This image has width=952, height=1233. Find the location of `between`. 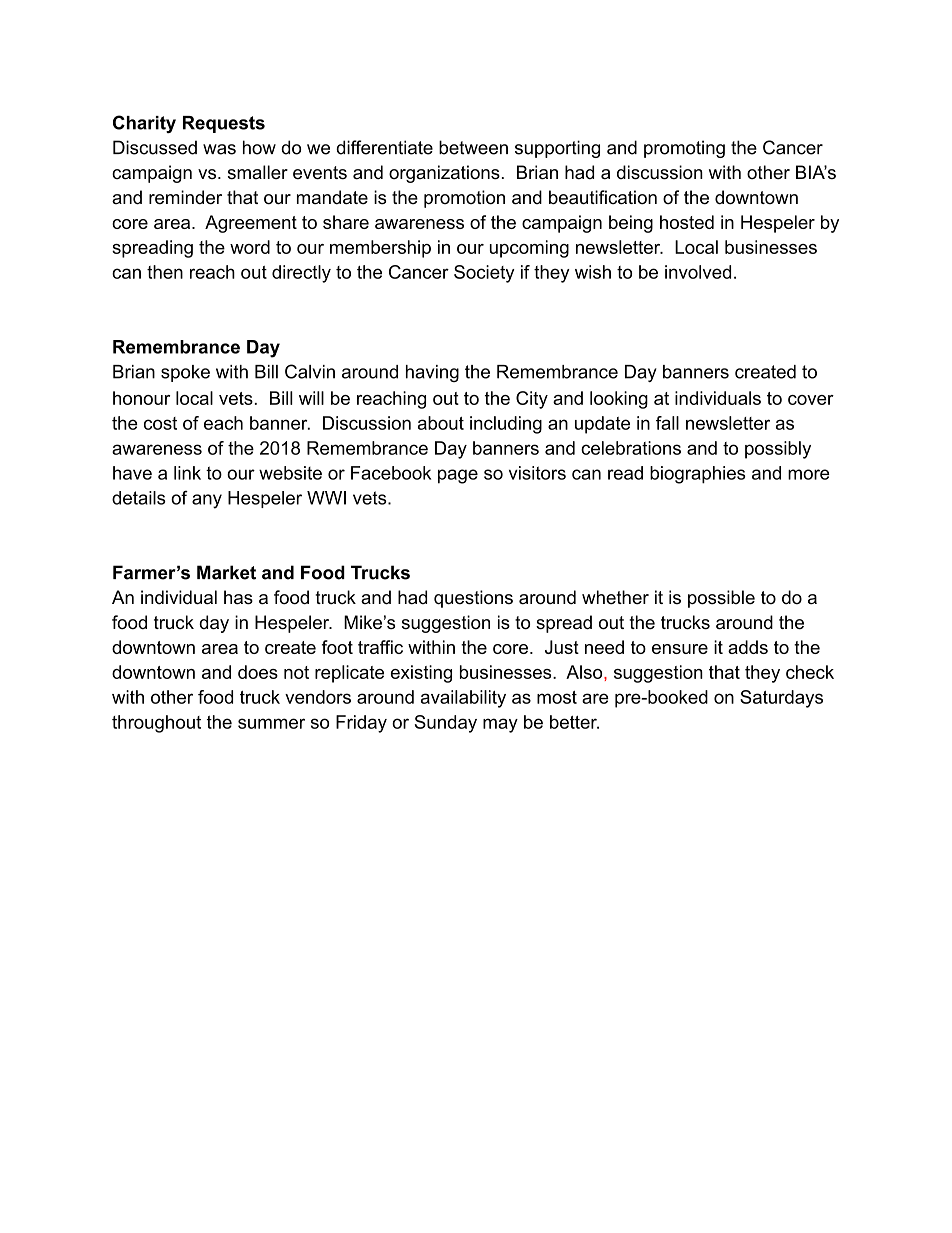

between is located at coordinates (473, 147).
